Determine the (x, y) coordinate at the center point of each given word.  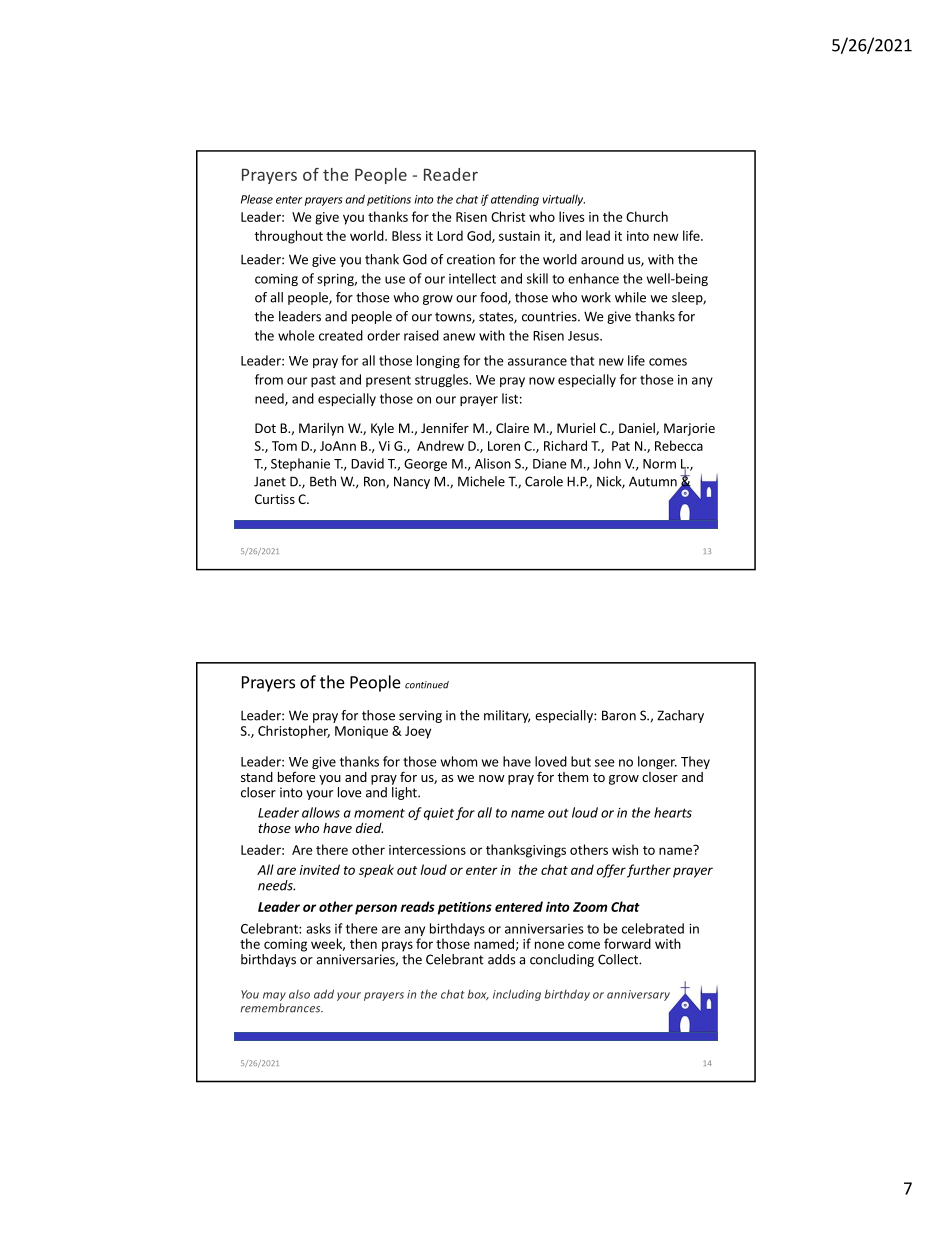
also (299, 994)
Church (647, 216)
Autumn (653, 481)
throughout (289, 237)
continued (427, 685)
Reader (451, 174)
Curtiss (275, 499)
